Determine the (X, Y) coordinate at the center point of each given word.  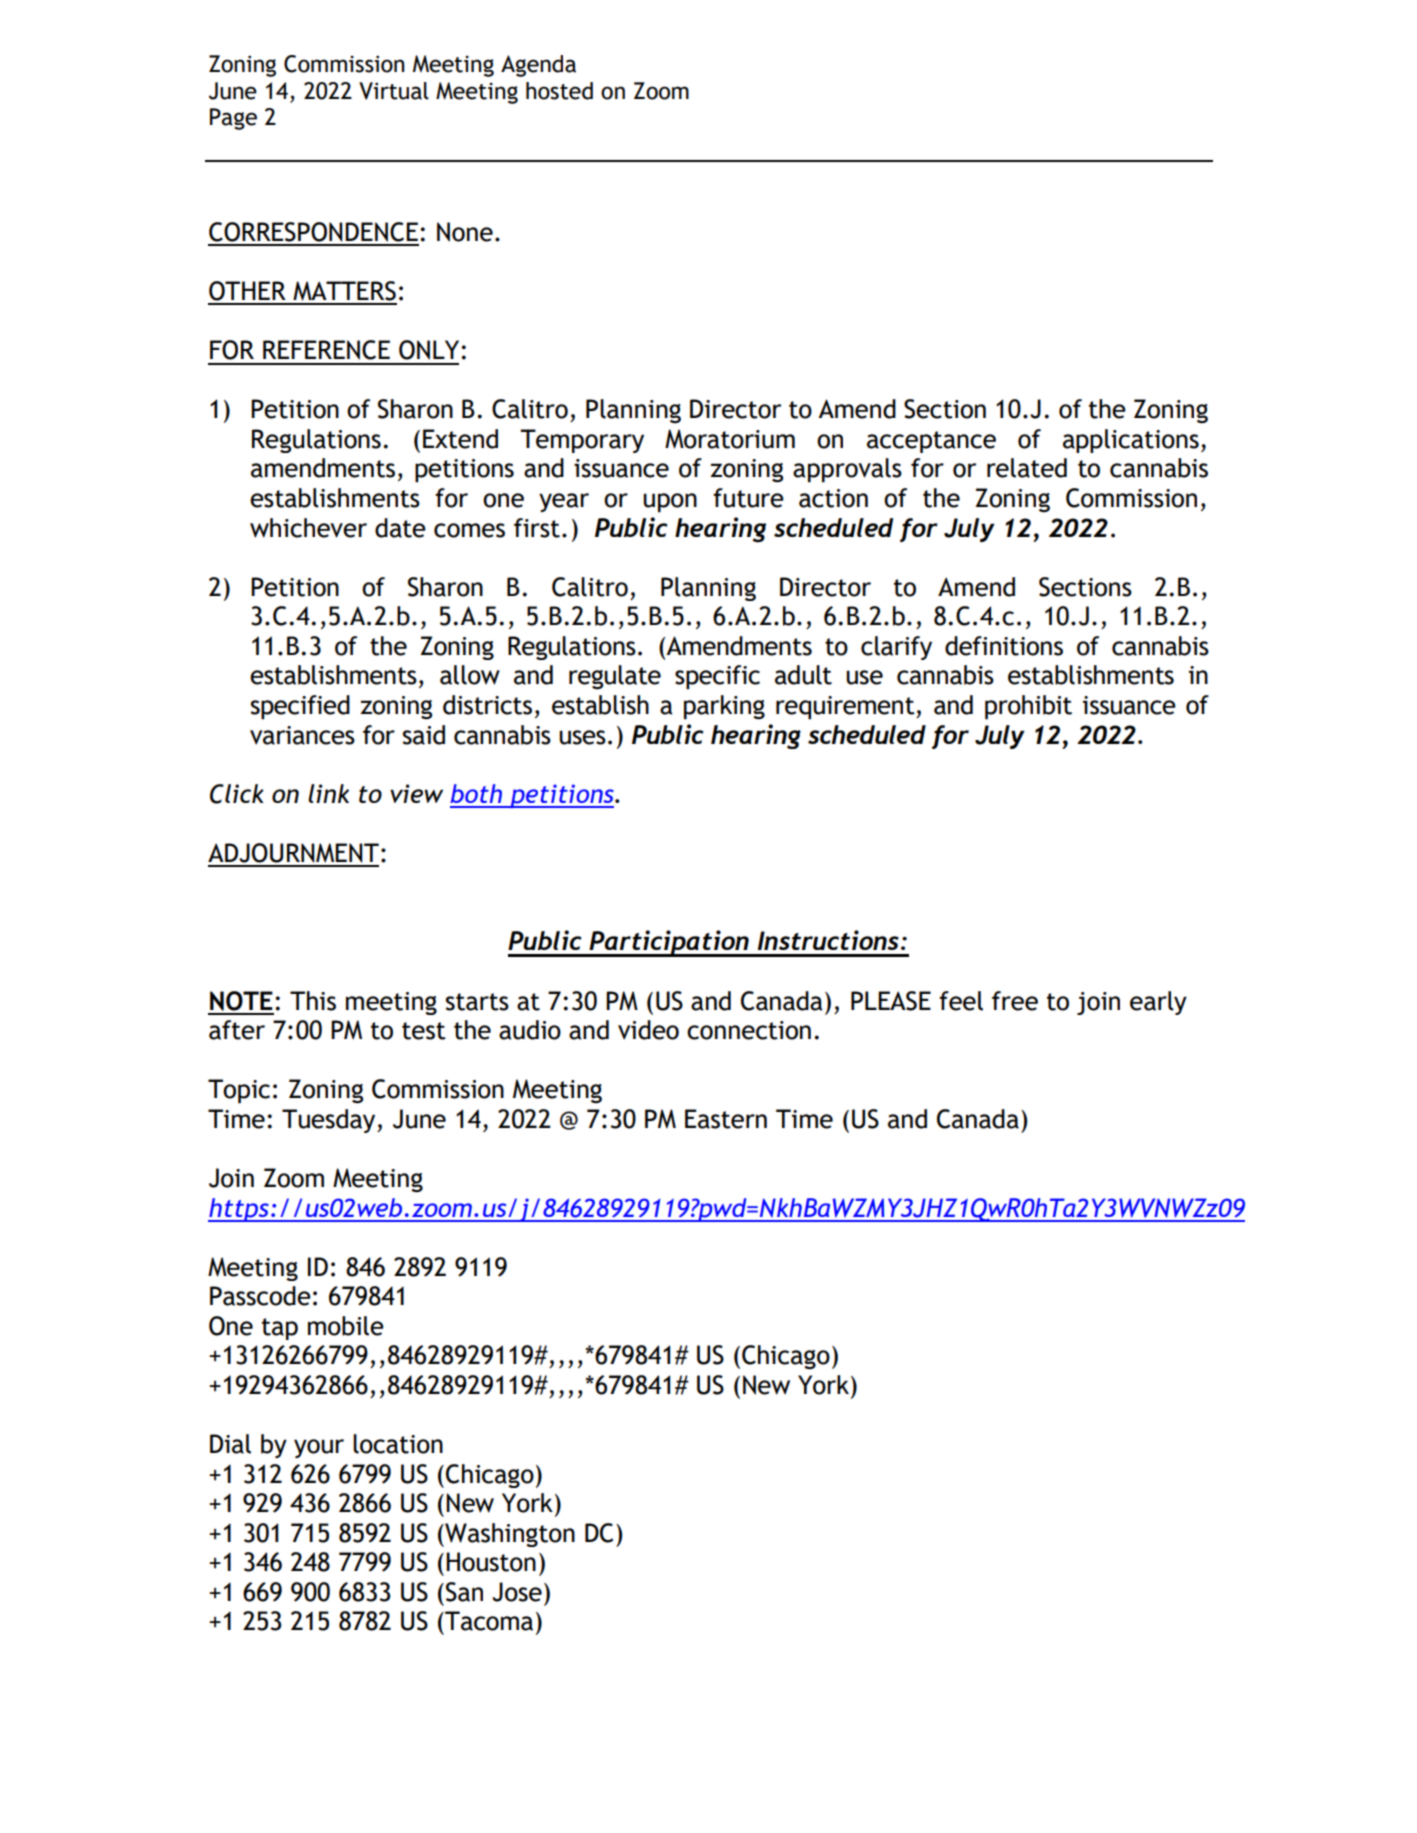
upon (670, 503)
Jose (517, 1592)
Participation (669, 943)
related (1027, 468)
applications (1131, 441)
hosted (559, 91)
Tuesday (330, 1121)
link (328, 793)
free (1015, 1001)
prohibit (1028, 707)
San (464, 1592)
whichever (308, 528)
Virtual (394, 91)
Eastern (726, 1119)
